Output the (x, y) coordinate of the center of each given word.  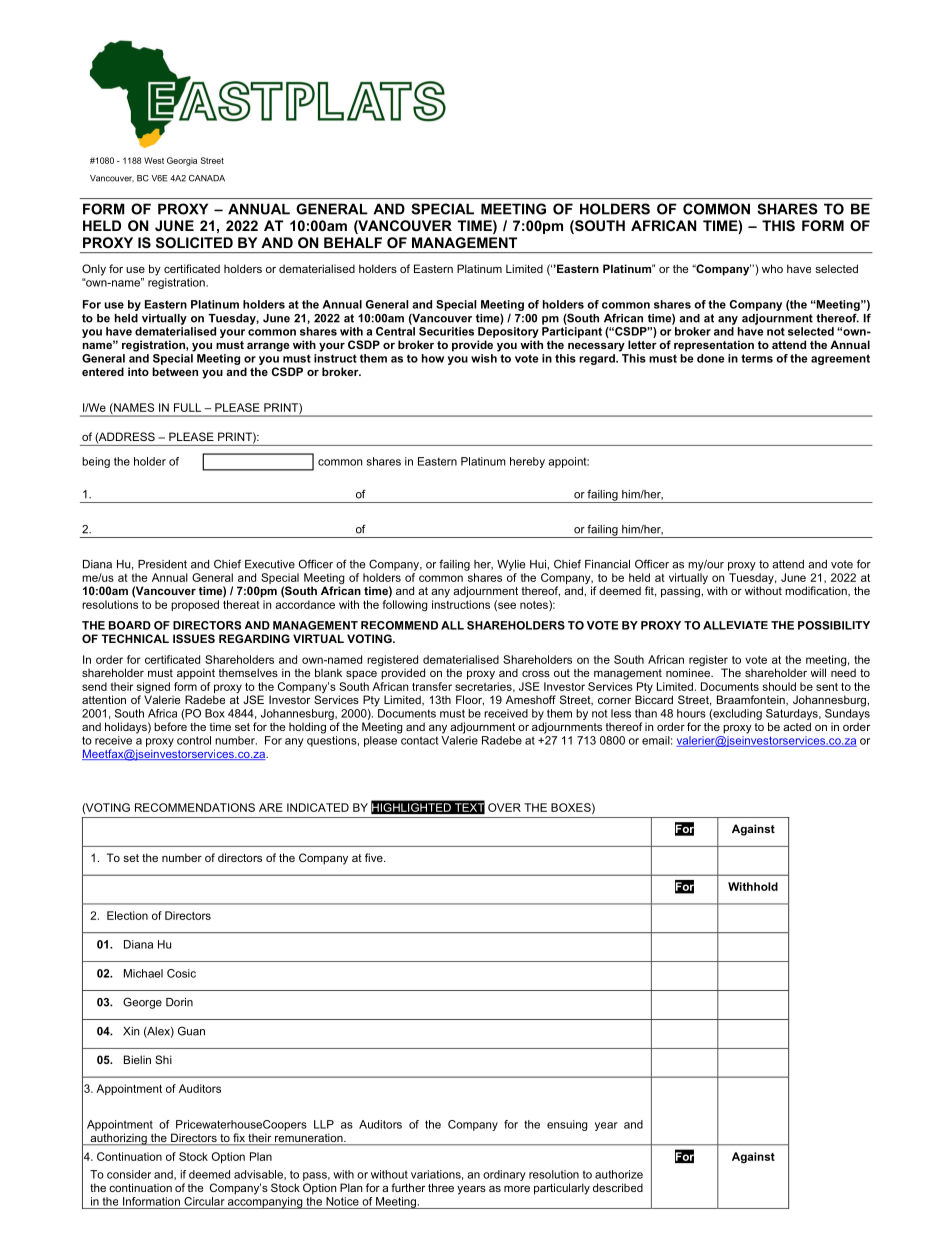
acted (797, 726)
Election (127, 915)
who (772, 268)
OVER (504, 807)
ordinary (504, 1175)
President (162, 564)
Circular (204, 1201)
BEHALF (353, 242)
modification (817, 591)
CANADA (207, 178)
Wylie (511, 565)
